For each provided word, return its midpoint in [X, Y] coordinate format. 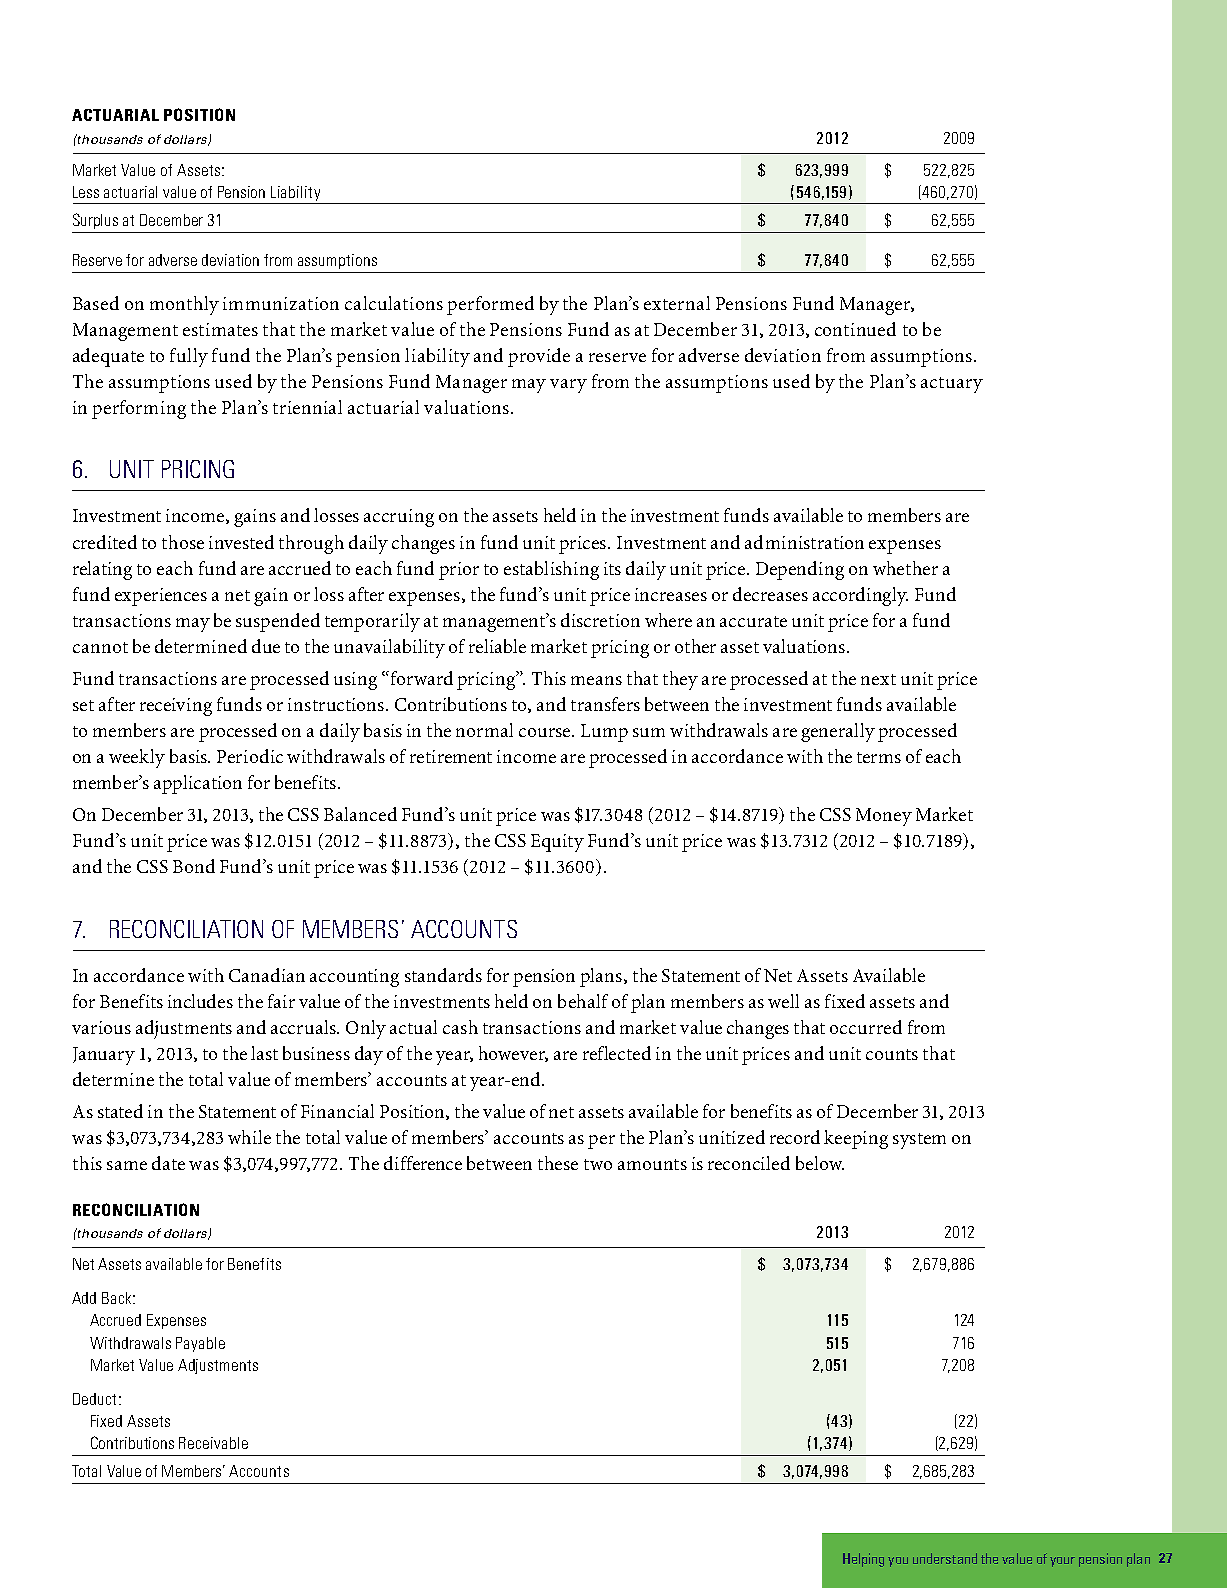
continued [855, 329]
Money [884, 817]
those [183, 542]
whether [905, 568]
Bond [194, 866]
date [168, 1163]
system [919, 1141]
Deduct [94, 1399]
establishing [551, 570]
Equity [557, 843]
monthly [184, 305]
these [558, 1163]
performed [490, 305]
